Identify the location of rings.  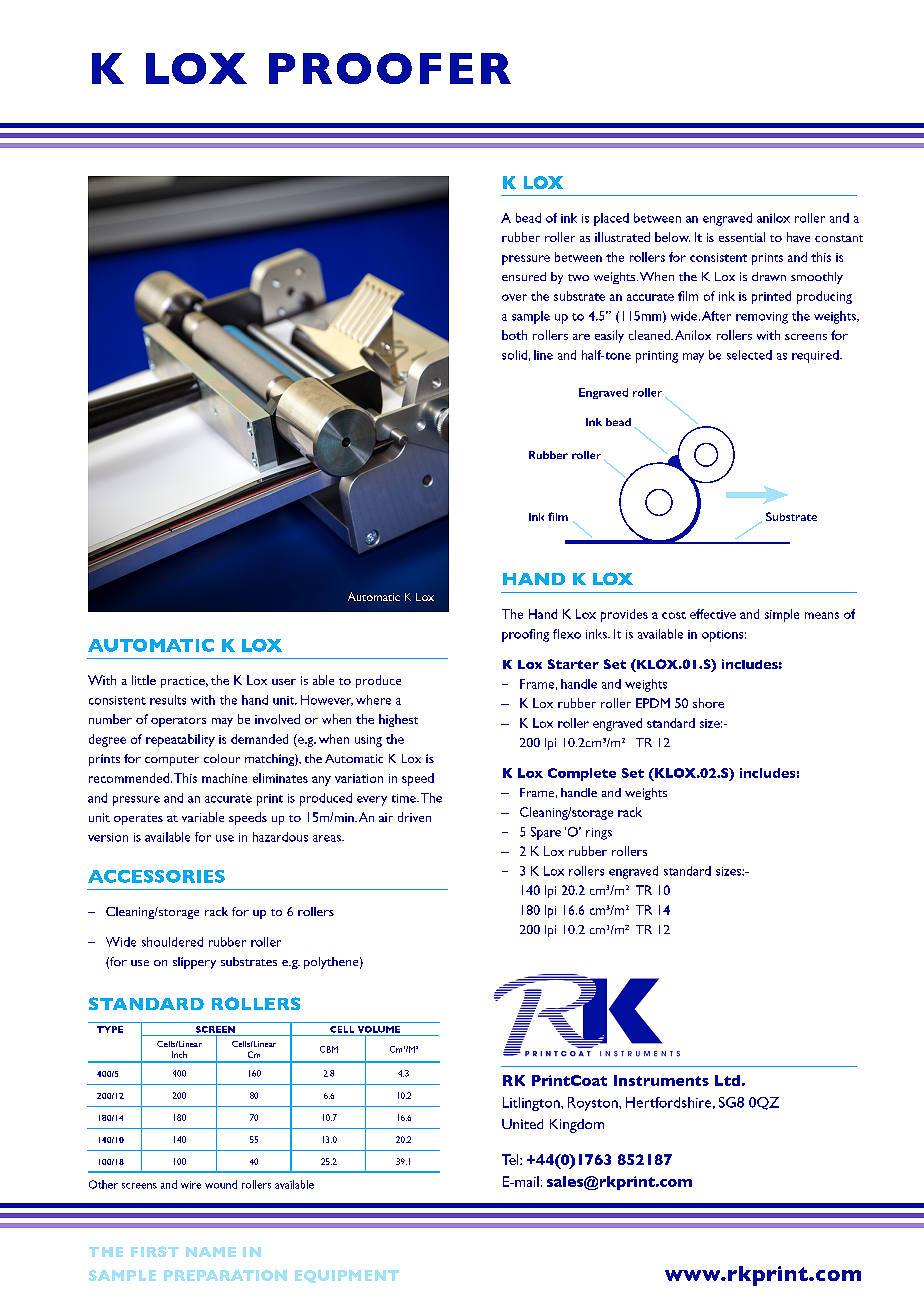
(599, 834).
